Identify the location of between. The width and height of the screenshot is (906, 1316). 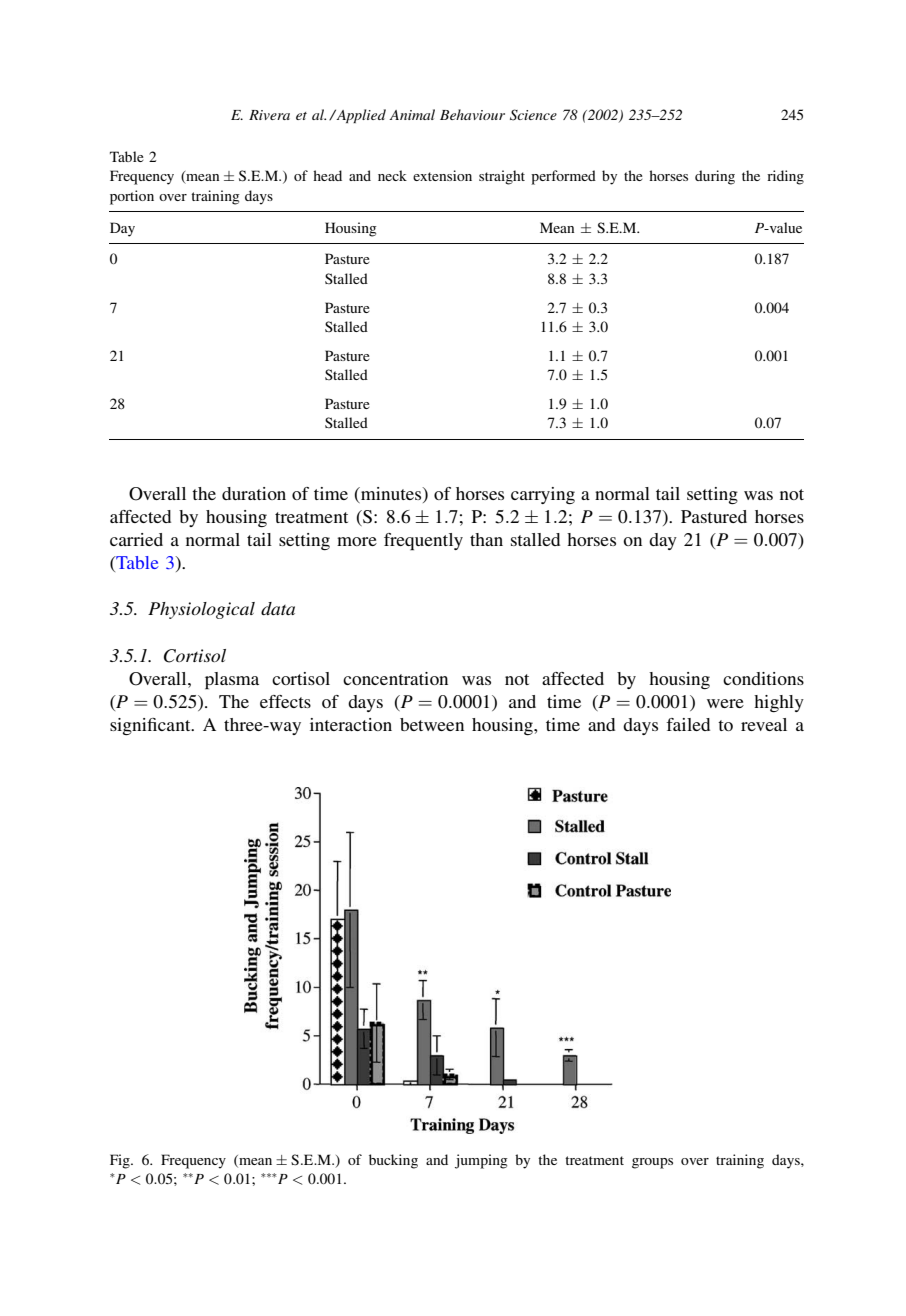
(432, 724).
